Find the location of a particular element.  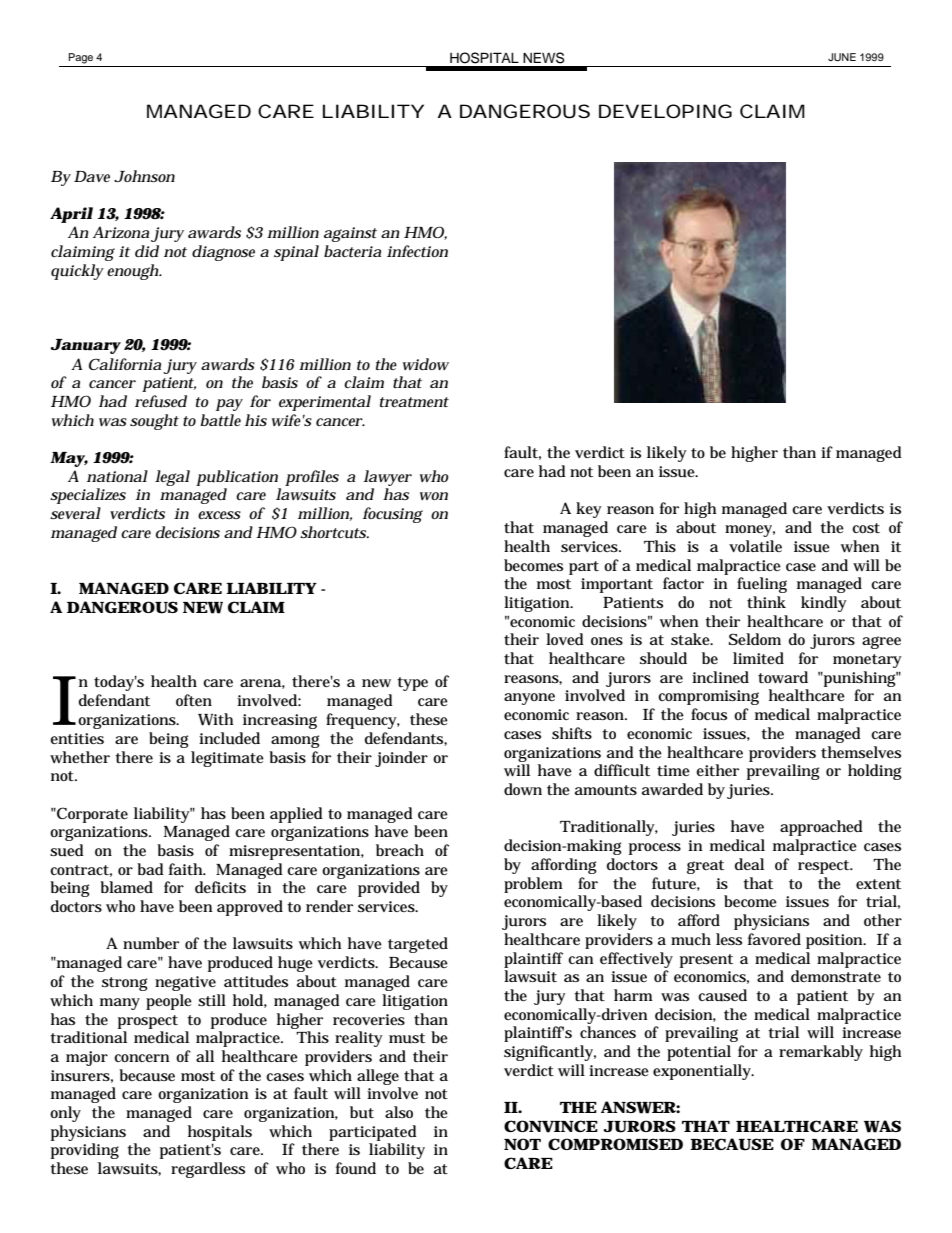

Page is located at coordinates (81, 58).
